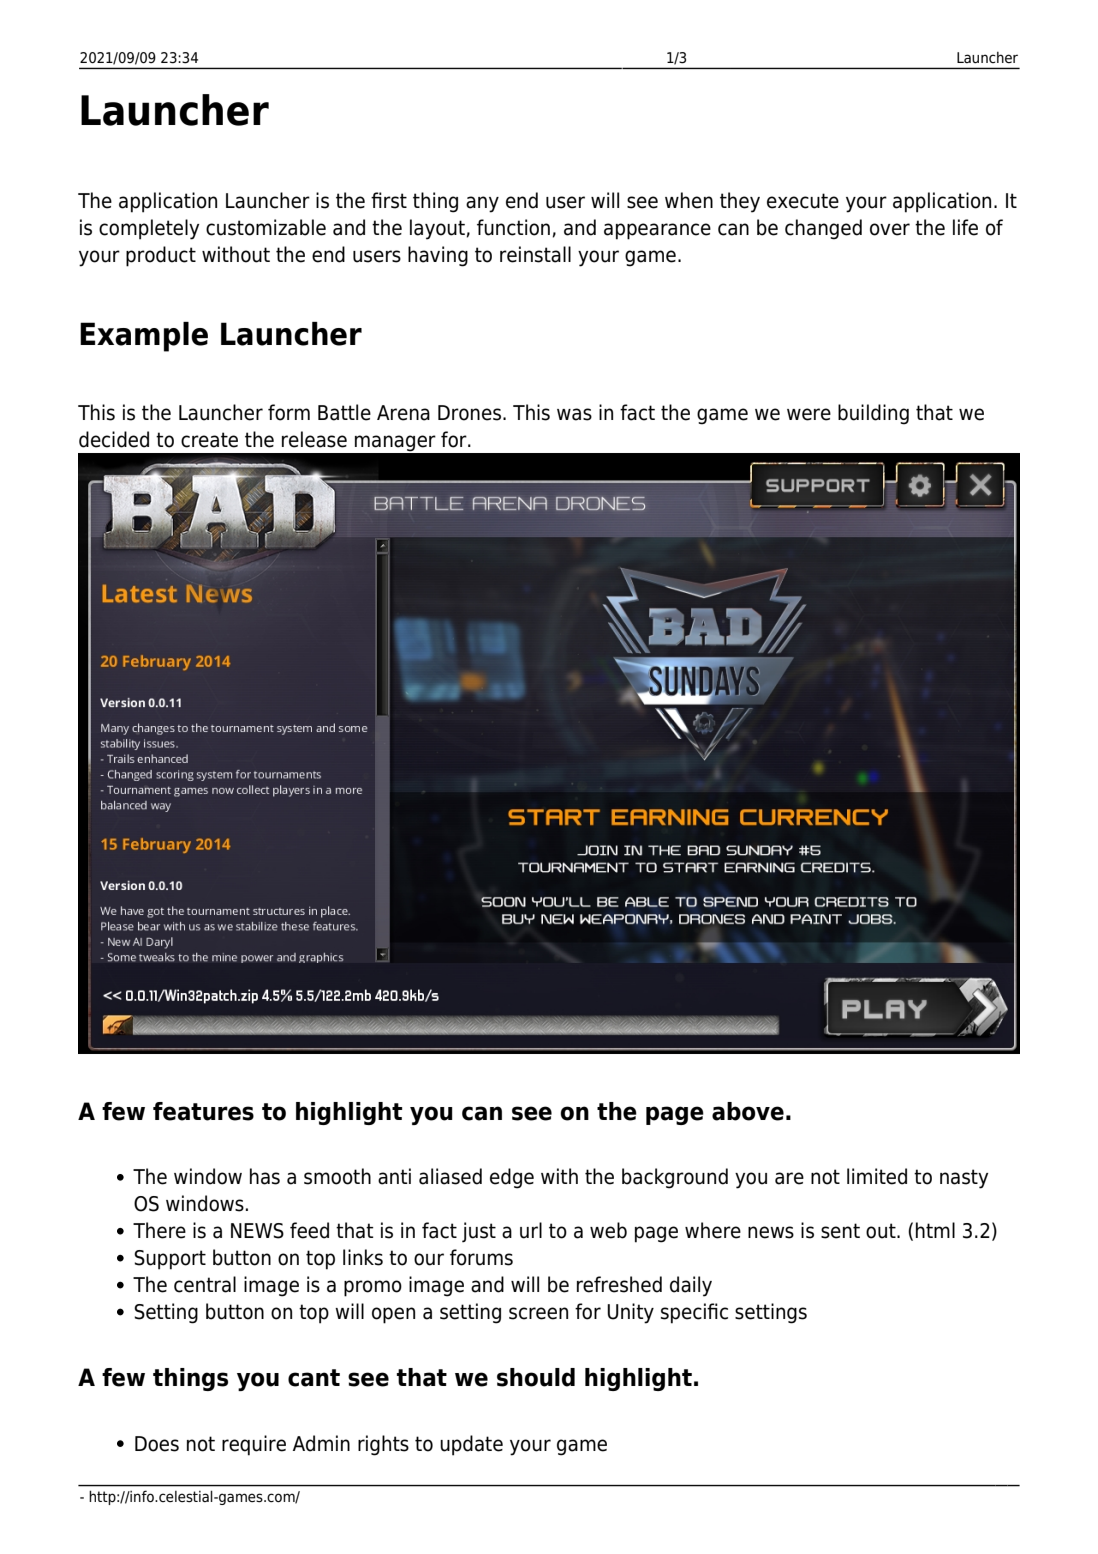 Image resolution: width=1098 pixels, height=1554 pixels. What do you see at coordinates (266, 227) in the image?
I see `customizable` at bounding box center [266, 227].
